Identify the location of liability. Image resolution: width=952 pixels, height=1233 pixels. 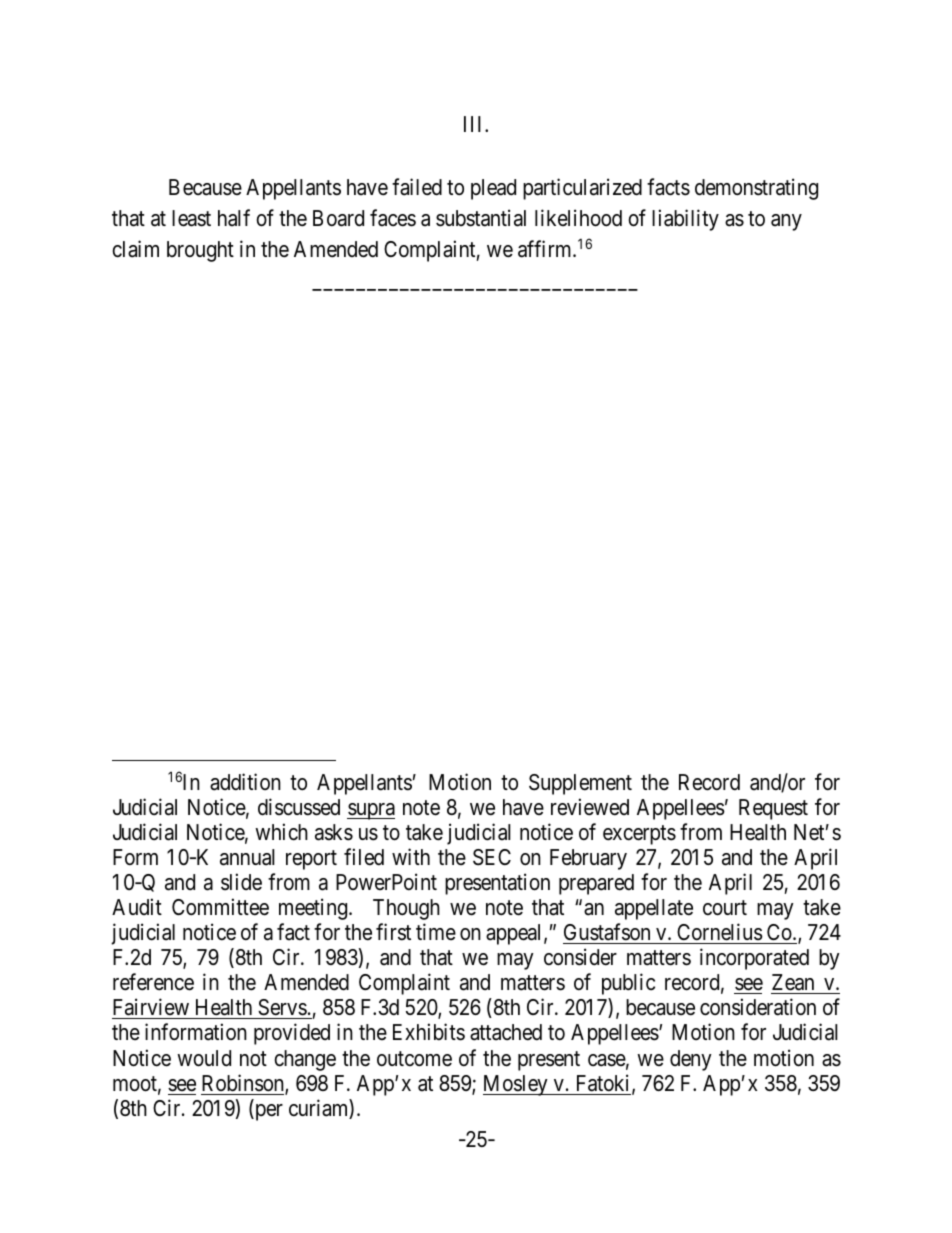
(685, 220).
